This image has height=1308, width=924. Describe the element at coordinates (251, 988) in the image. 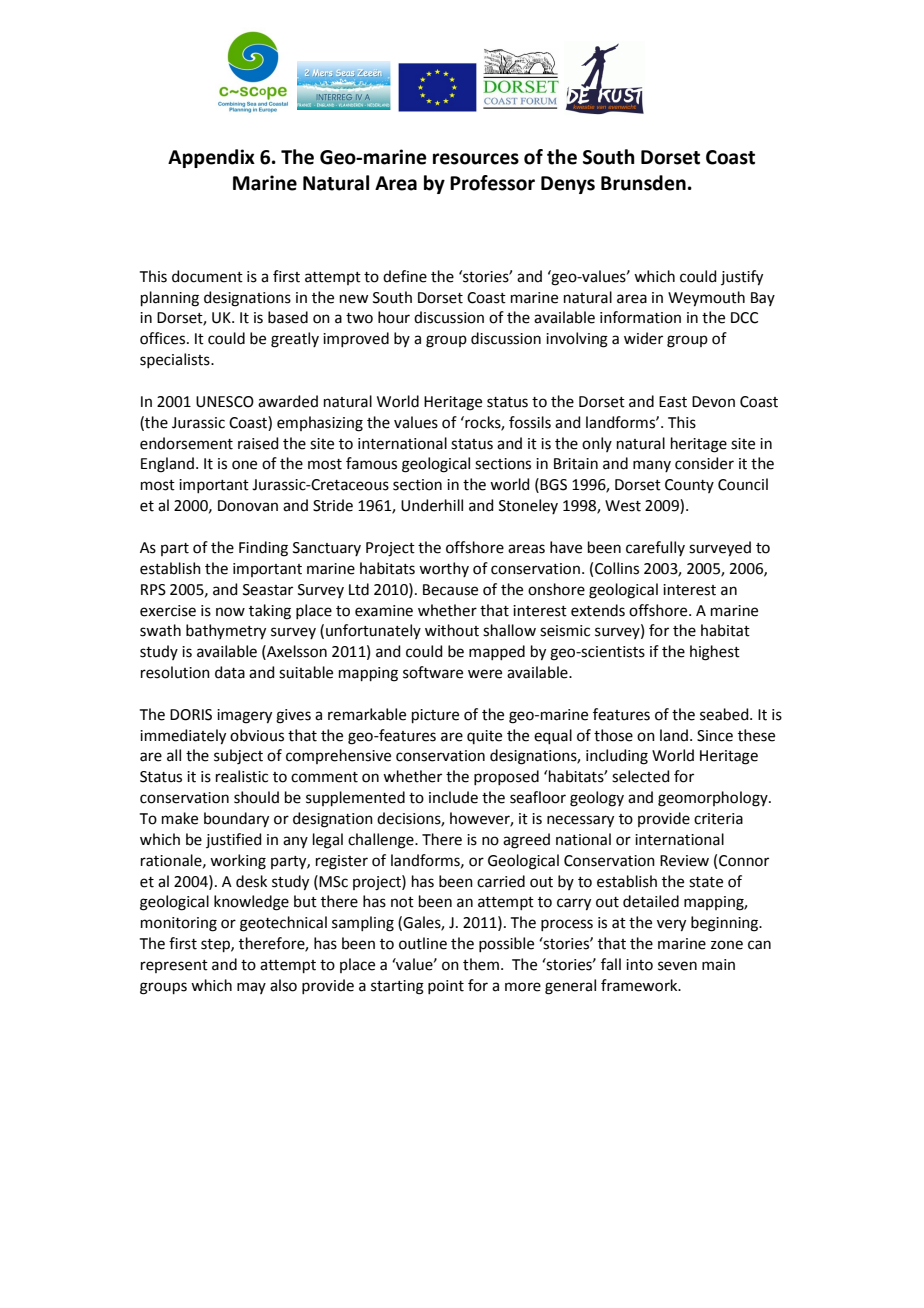

I see `may` at that location.
